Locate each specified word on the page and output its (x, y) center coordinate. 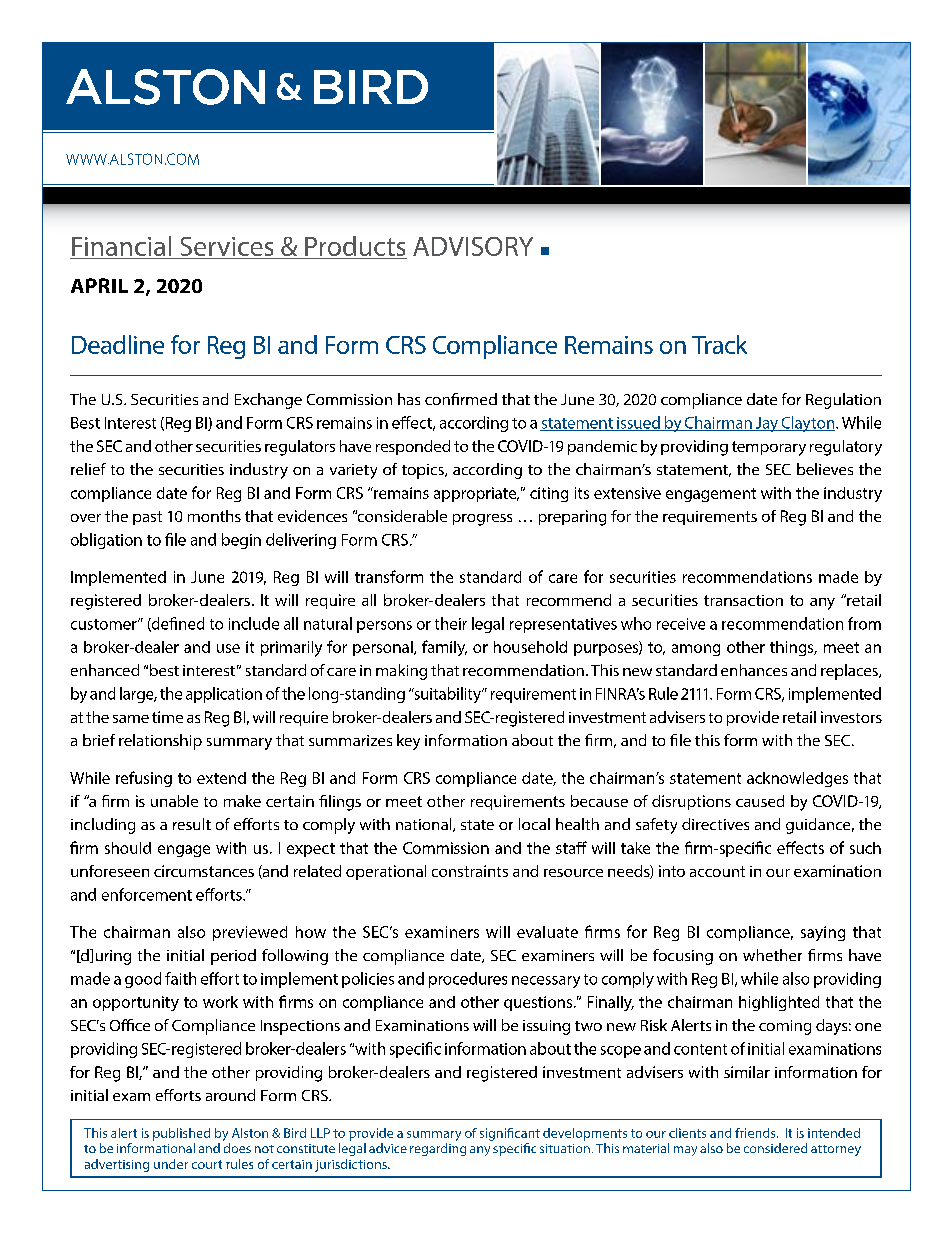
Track (719, 344)
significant (510, 1134)
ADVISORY (473, 246)
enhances (754, 670)
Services (227, 248)
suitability (447, 695)
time (167, 717)
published (181, 1134)
